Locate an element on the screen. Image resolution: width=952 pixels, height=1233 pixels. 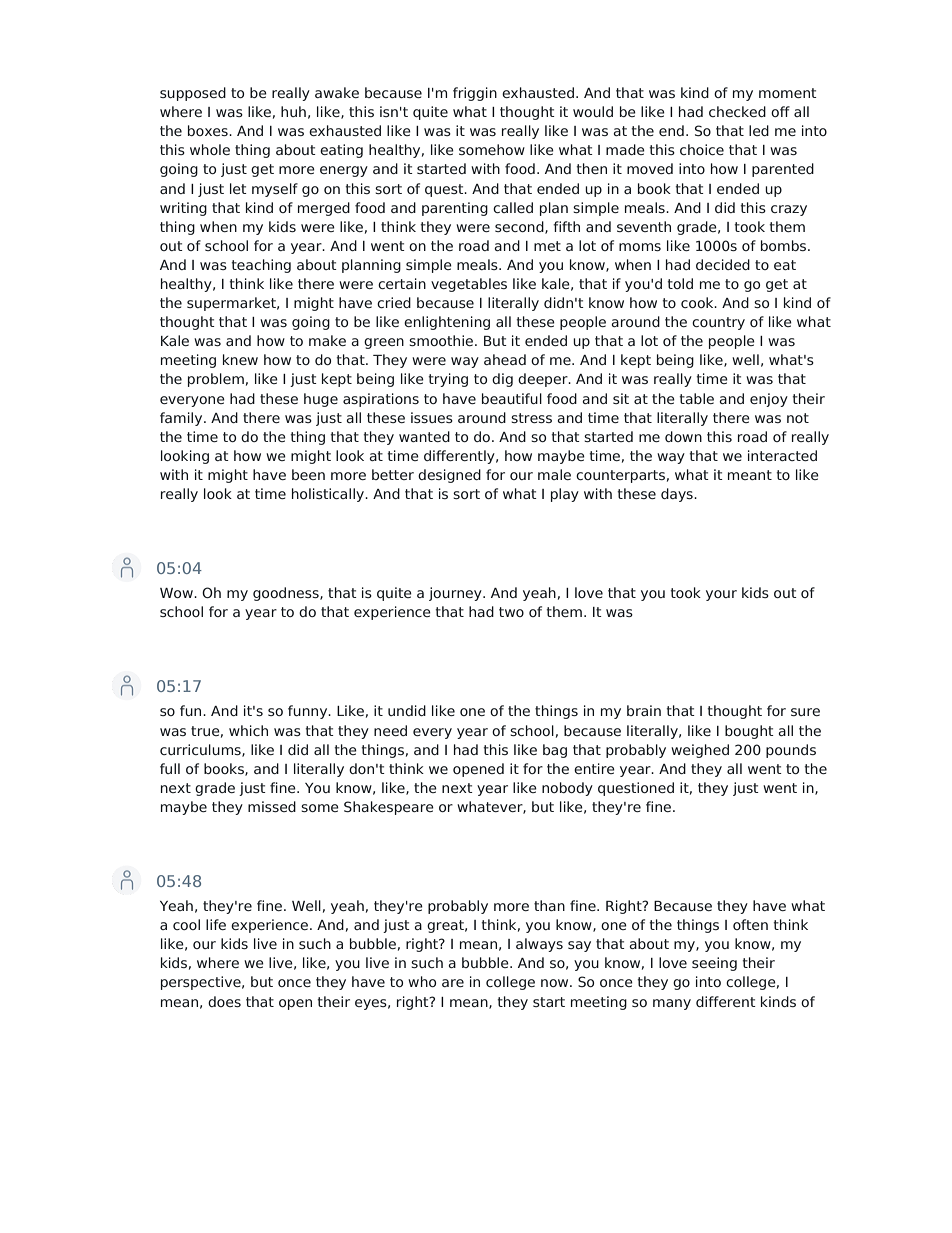
which is located at coordinates (248, 730).
